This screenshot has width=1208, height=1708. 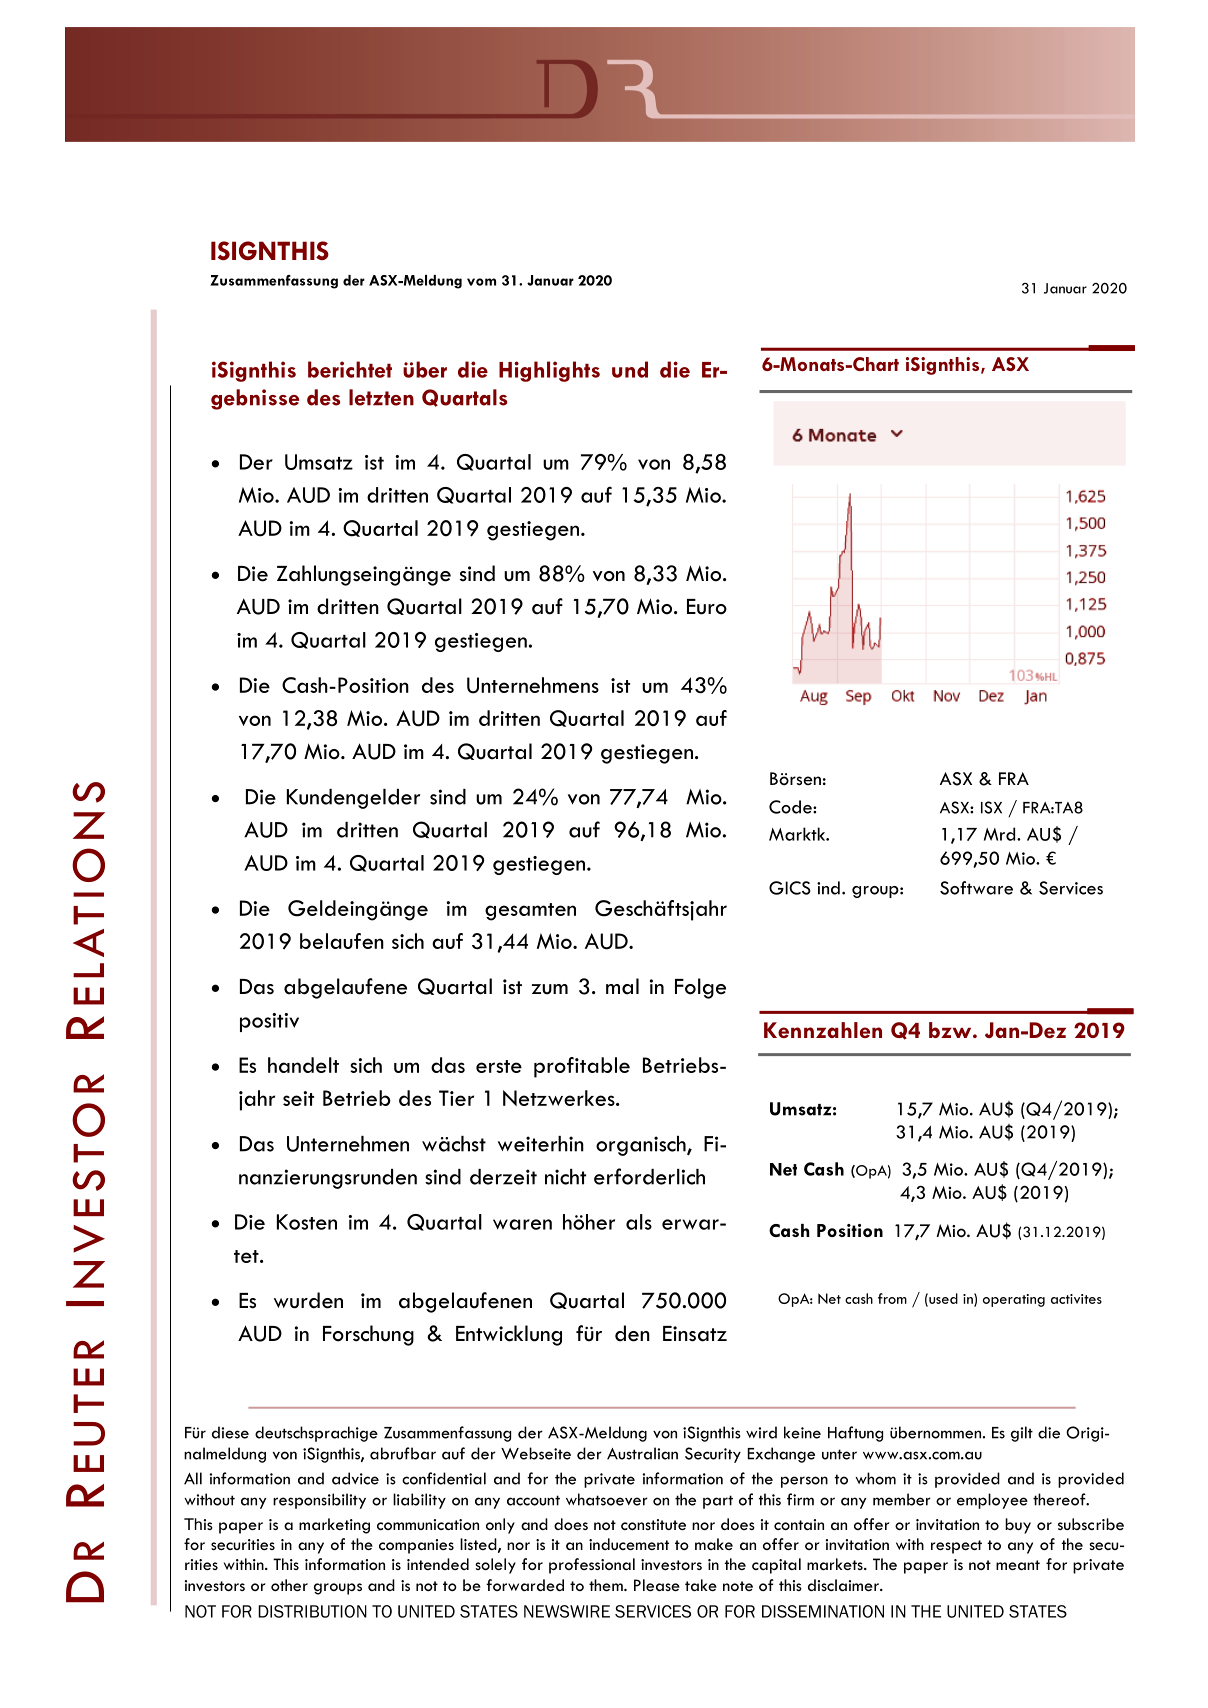 What do you see at coordinates (381, 397) in the screenshot?
I see `letzten` at bounding box center [381, 397].
